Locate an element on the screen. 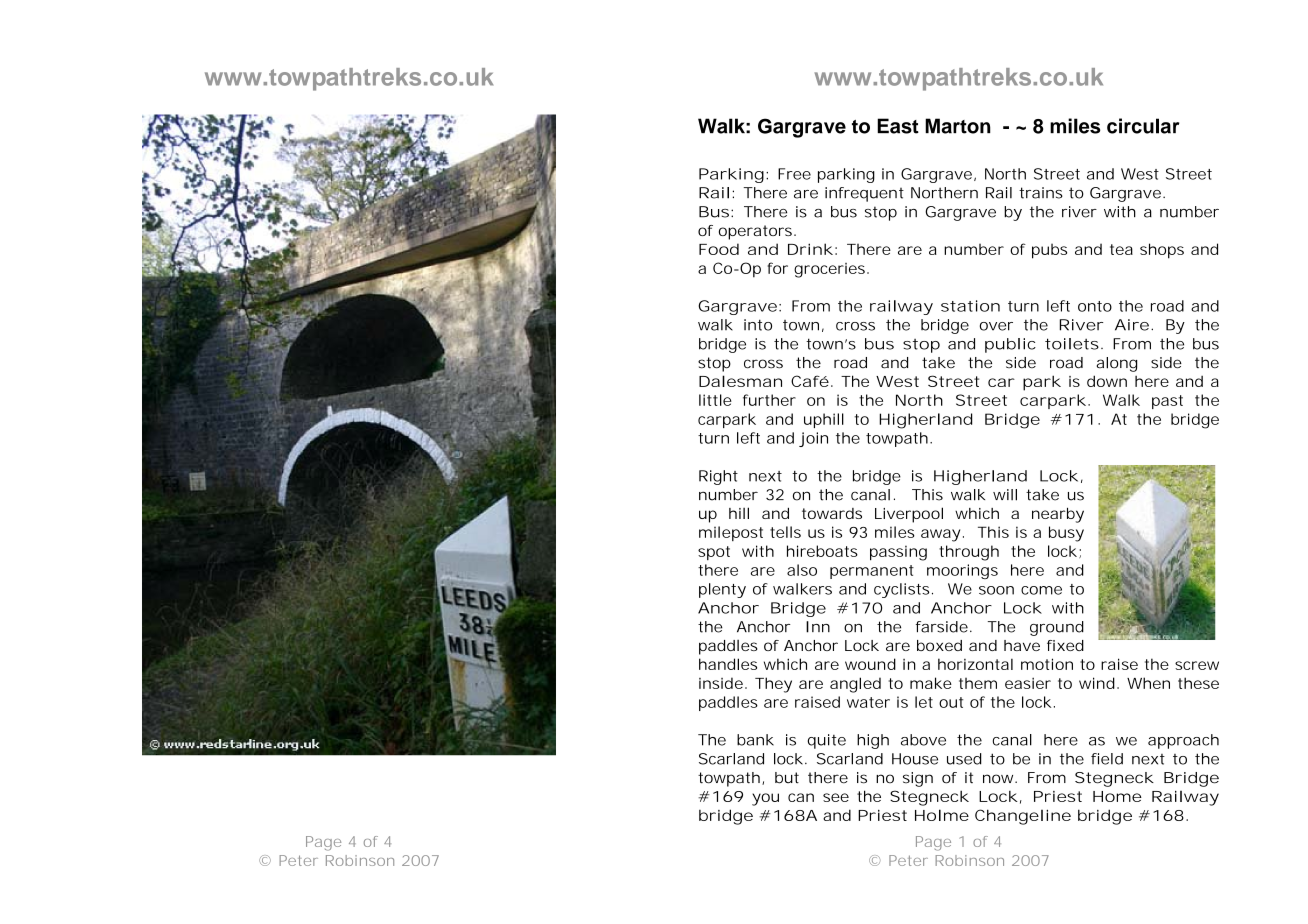  but is located at coordinates (787, 778).
